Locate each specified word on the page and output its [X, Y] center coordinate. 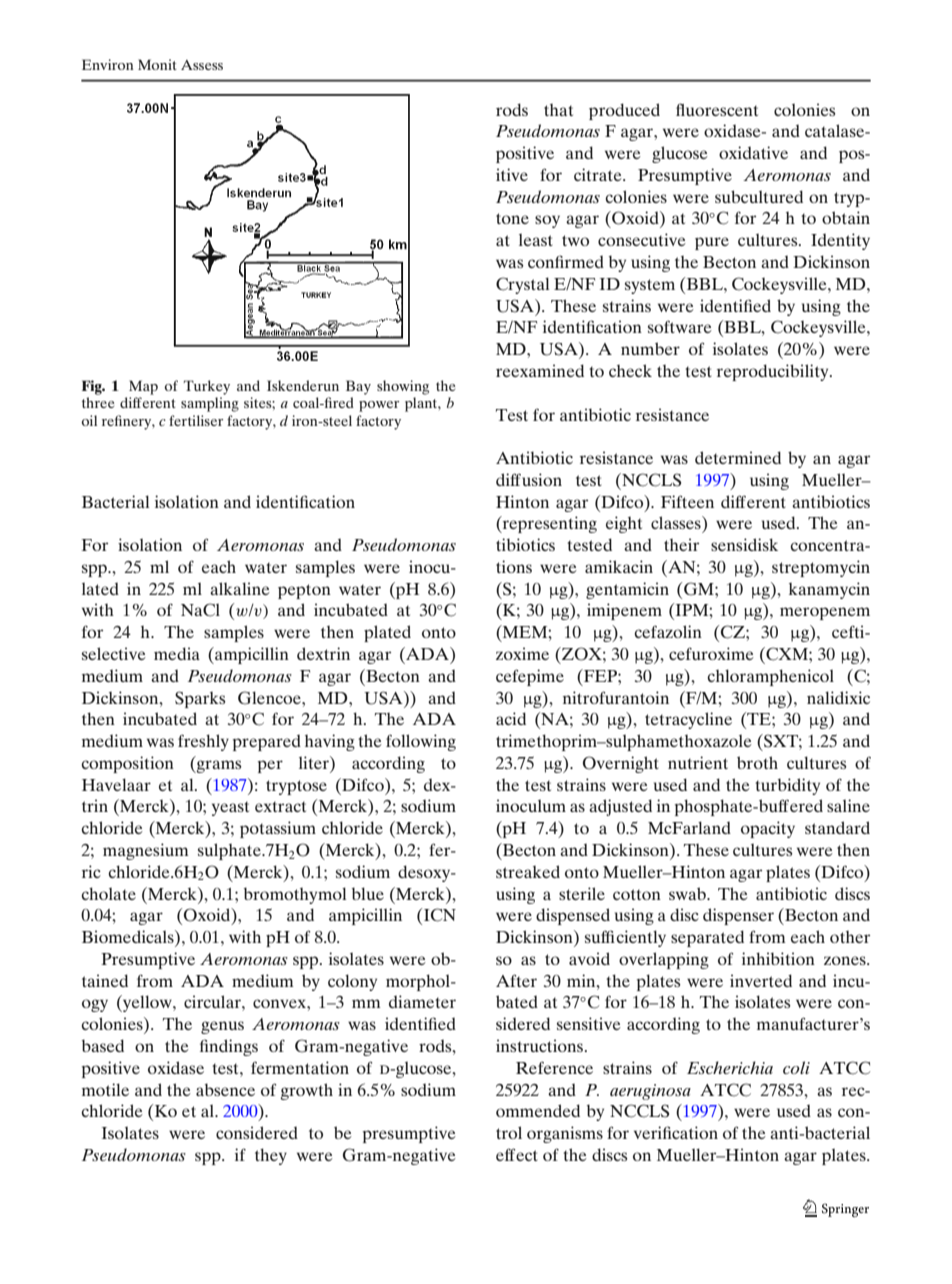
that [558, 110]
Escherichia [730, 1067]
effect [517, 1154]
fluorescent [717, 109]
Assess [202, 65]
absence [225, 1089]
